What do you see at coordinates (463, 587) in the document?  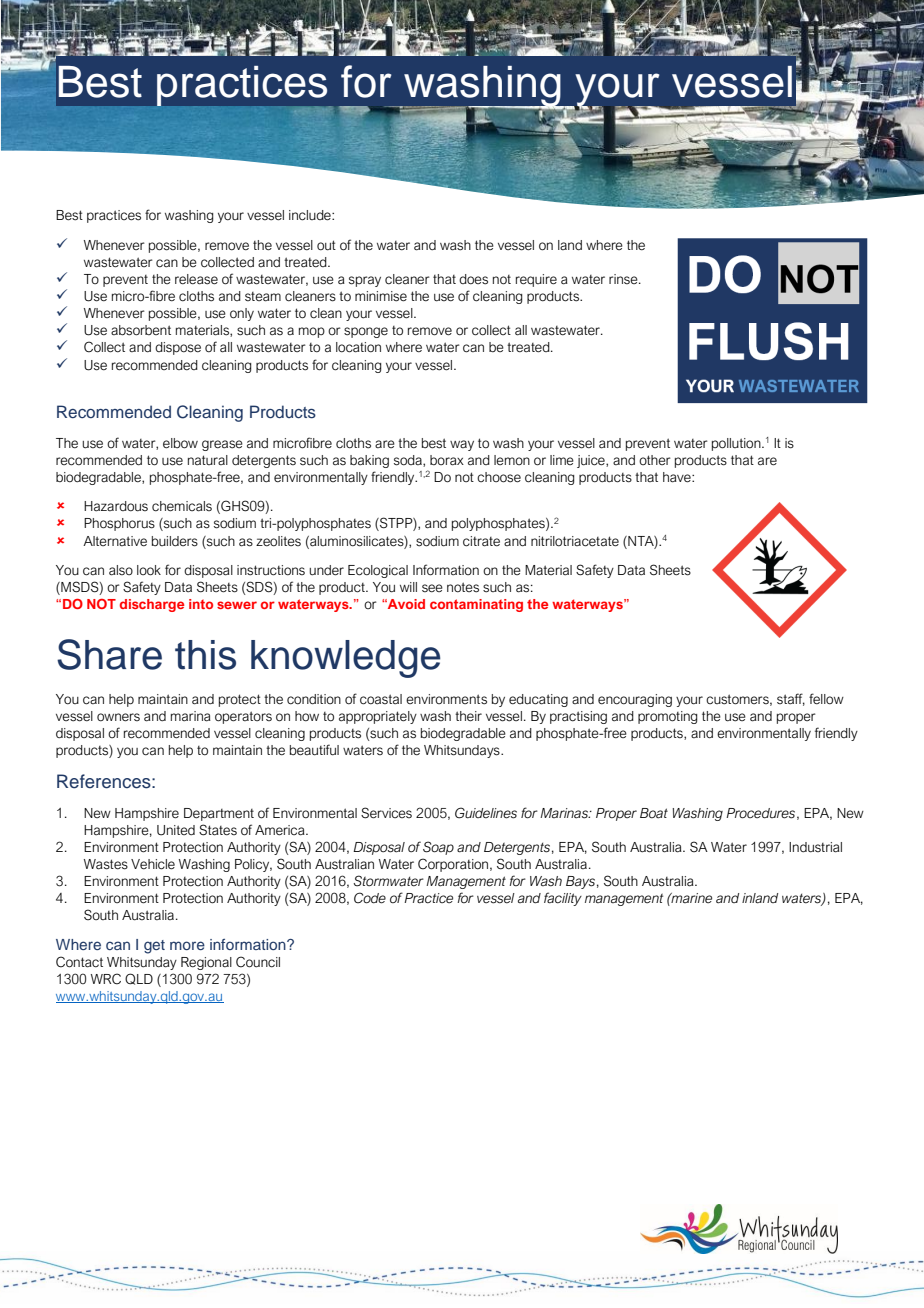 I see `notes` at bounding box center [463, 587].
